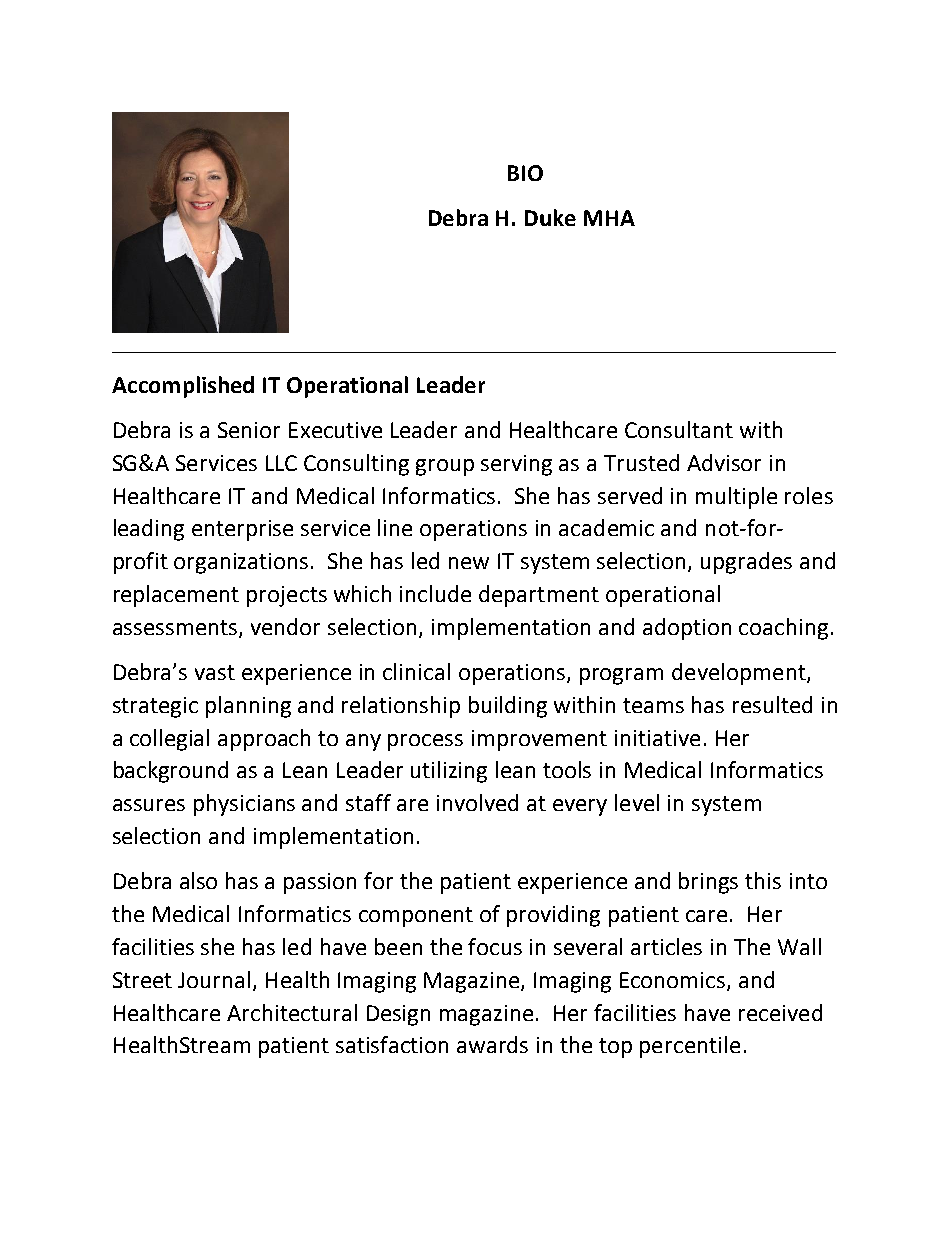 Image resolution: width=952 pixels, height=1233 pixels. Describe the element at coordinates (609, 218) in the document. I see `MHA` at that location.
